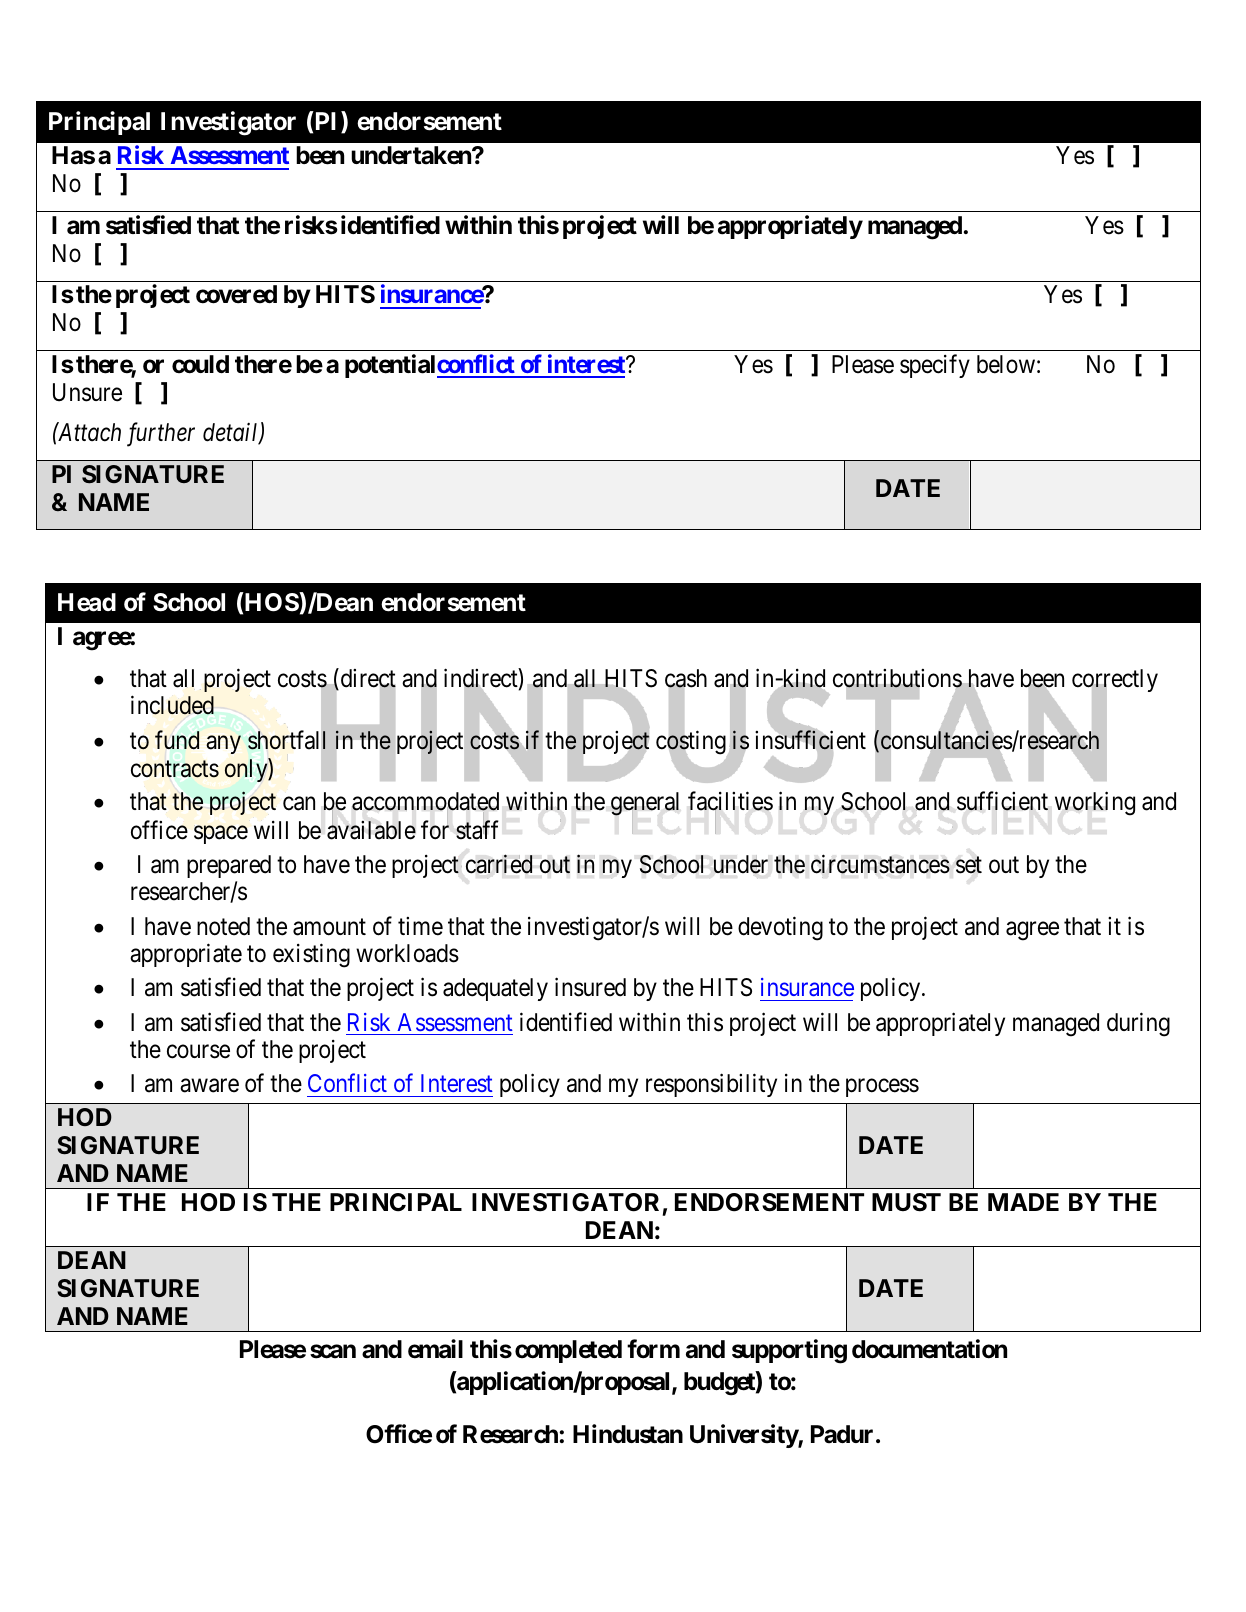 The image size is (1246, 1612). Describe the element at coordinates (229, 866) in the page. I see `prepared` at that location.
